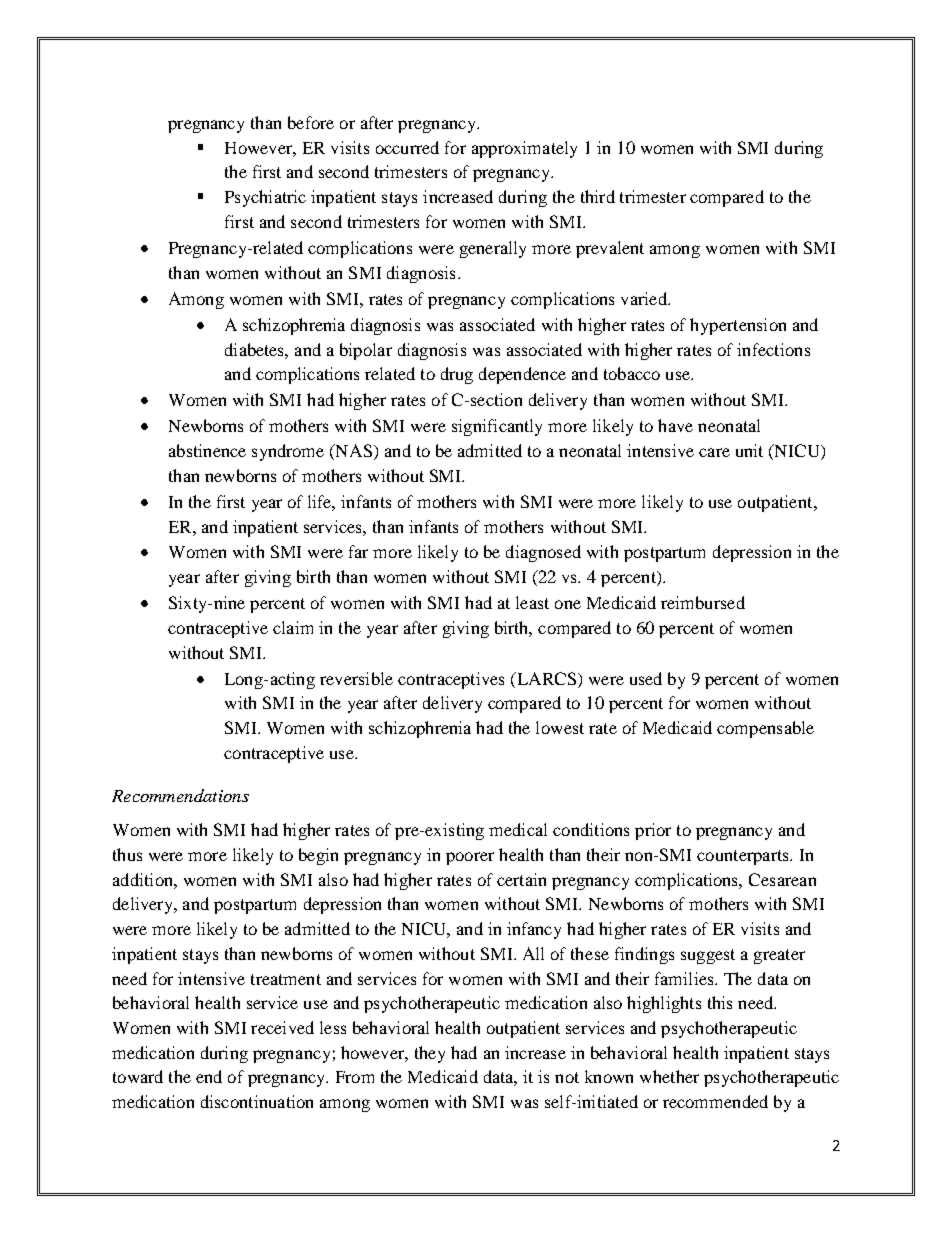  What do you see at coordinates (265, 198) in the screenshot?
I see `Psychiatric` at bounding box center [265, 198].
